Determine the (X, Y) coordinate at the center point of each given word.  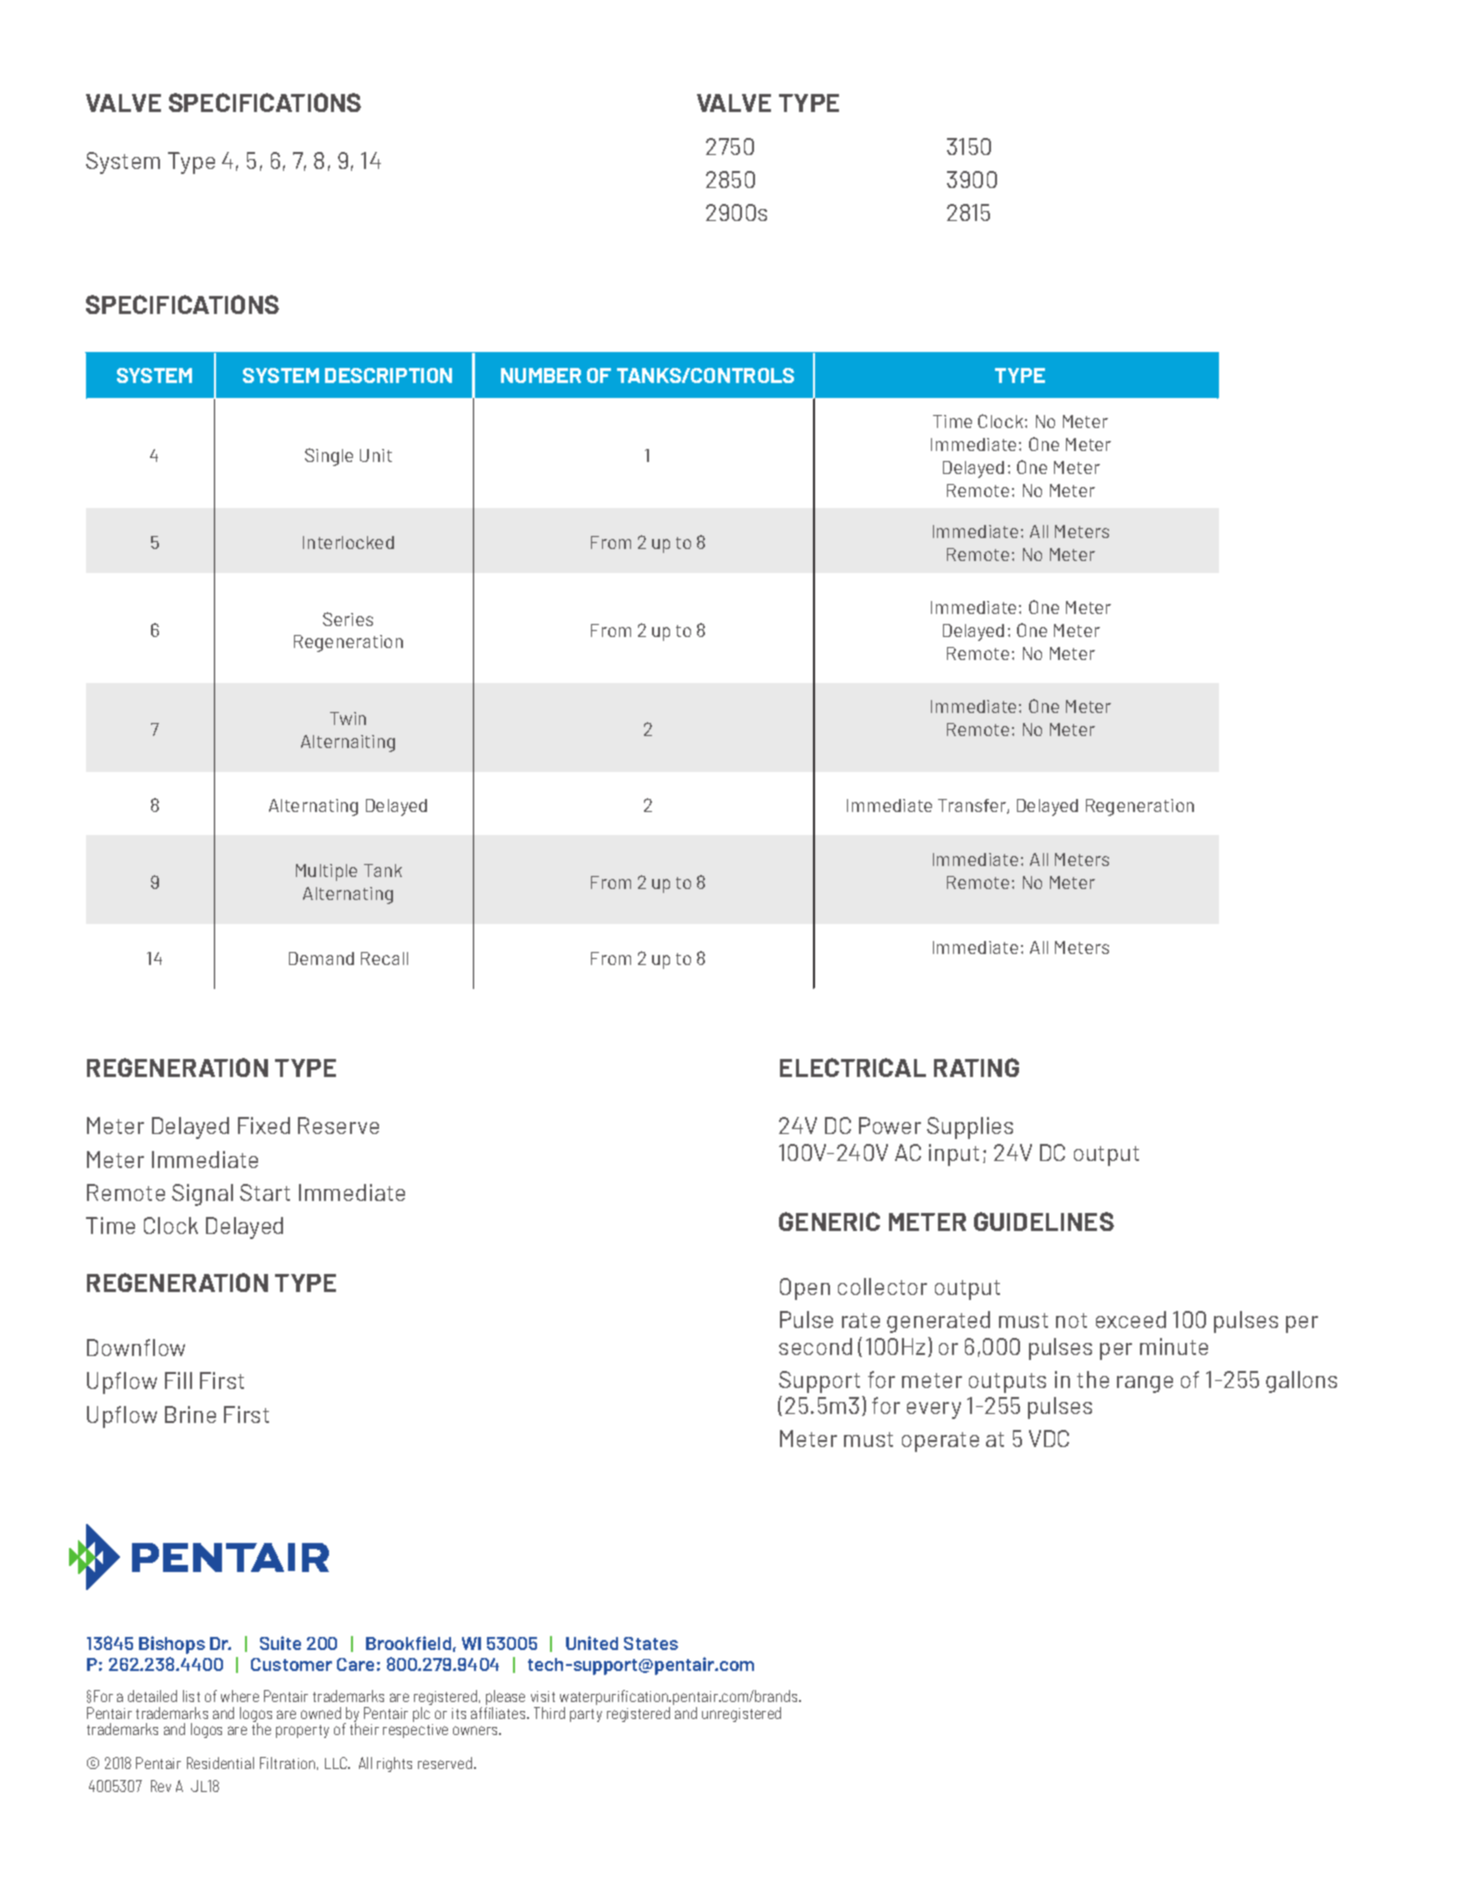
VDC (1049, 1438)
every (934, 1410)
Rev (161, 1786)
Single (329, 457)
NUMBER (541, 375)
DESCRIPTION (388, 375)
